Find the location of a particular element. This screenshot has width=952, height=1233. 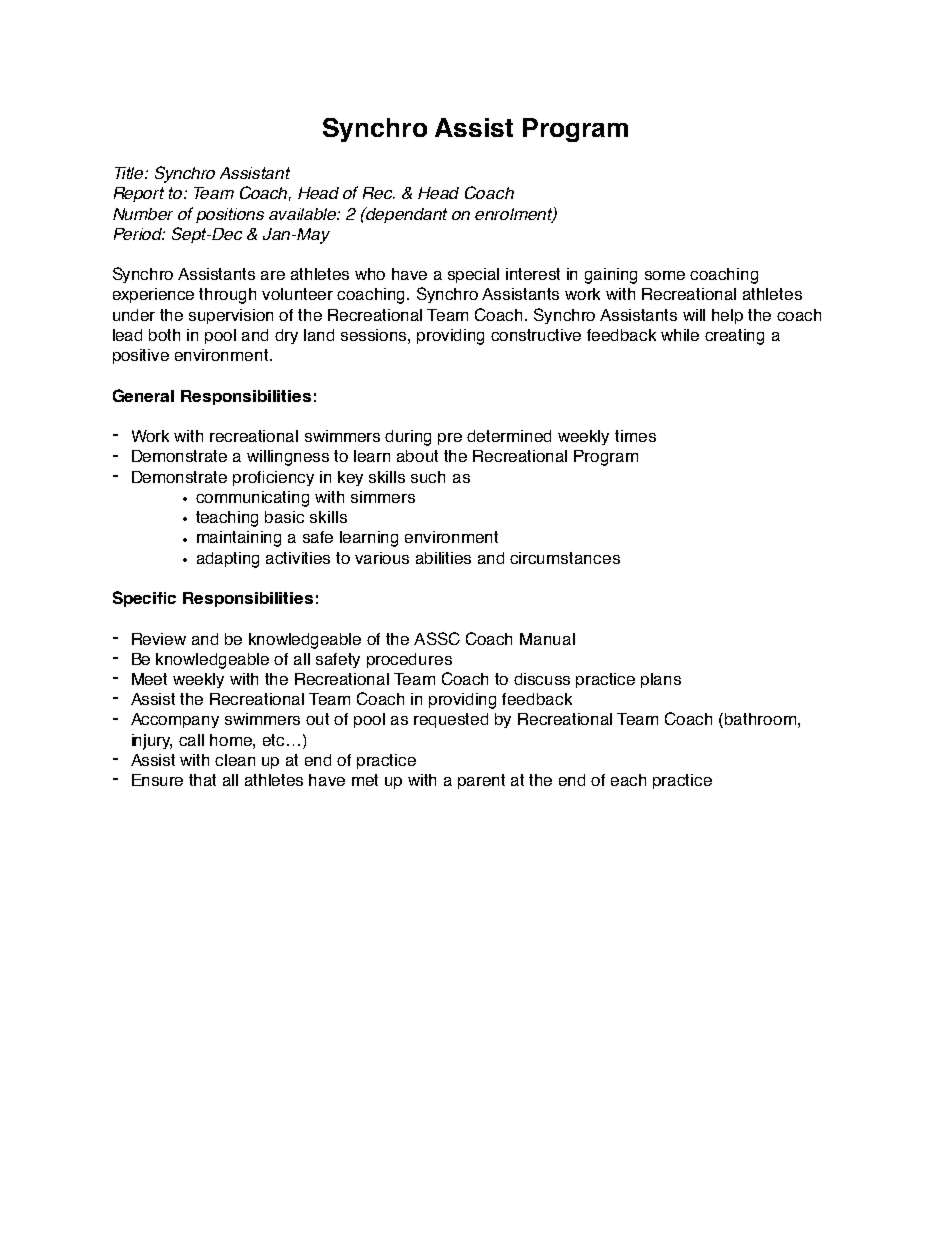

clean is located at coordinates (235, 760).
